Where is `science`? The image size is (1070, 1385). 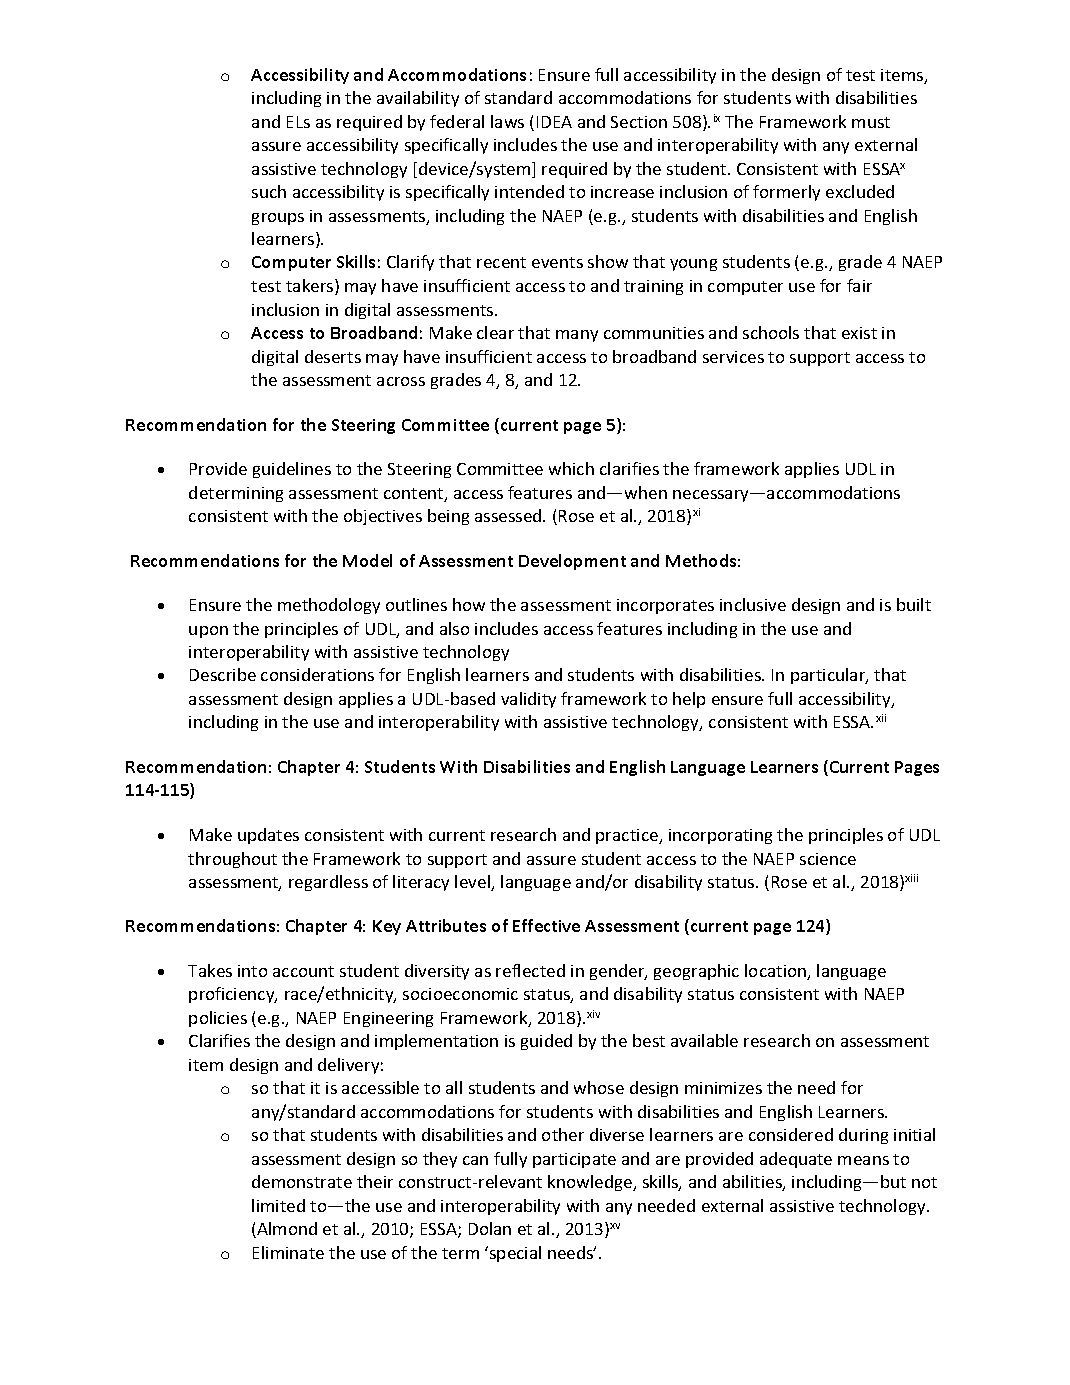
science is located at coordinates (828, 859).
